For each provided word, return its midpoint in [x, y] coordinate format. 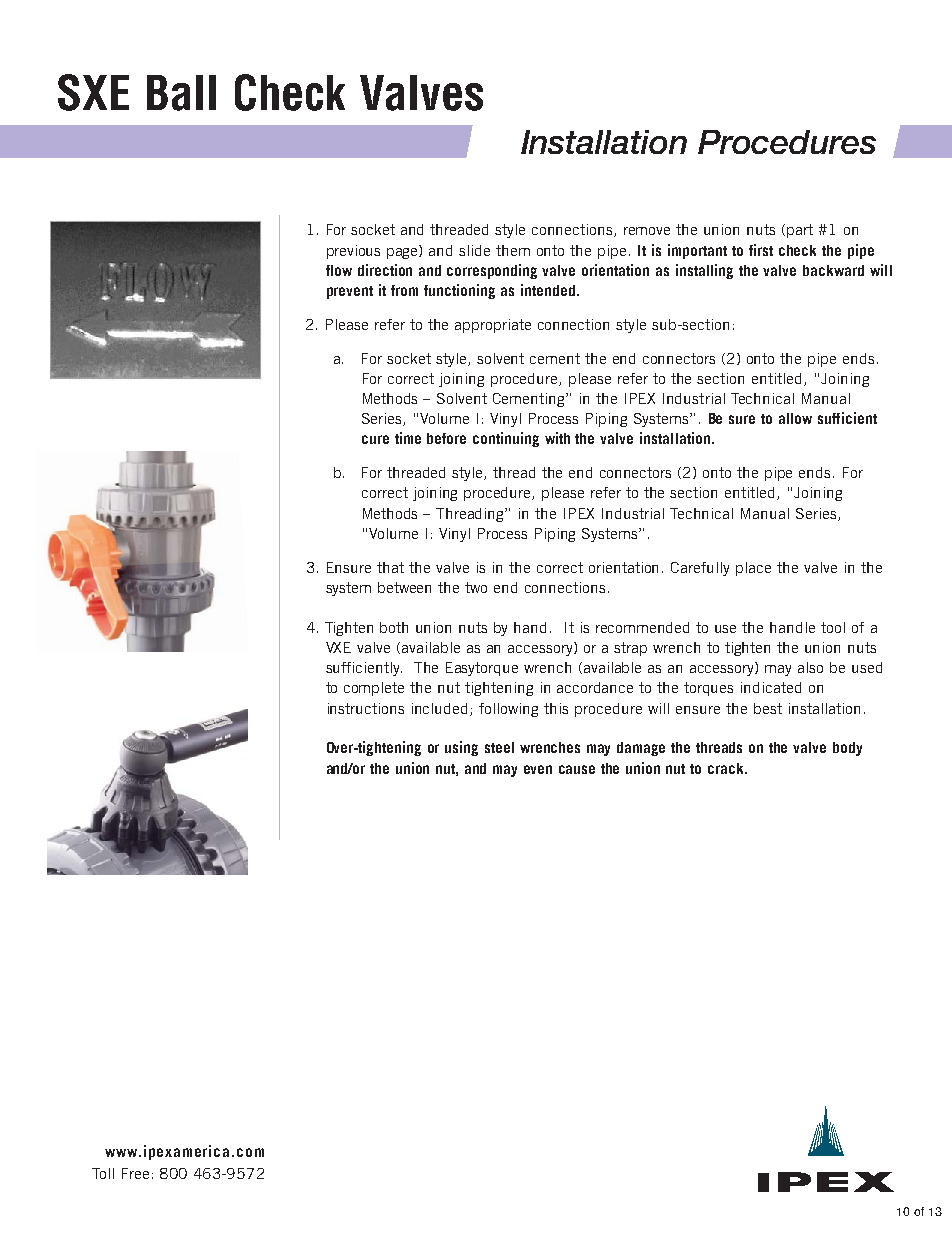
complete [374, 689]
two [476, 587]
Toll [103, 1173]
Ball [181, 93]
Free [135, 1173]
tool [833, 627]
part [800, 231]
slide [474, 250]
